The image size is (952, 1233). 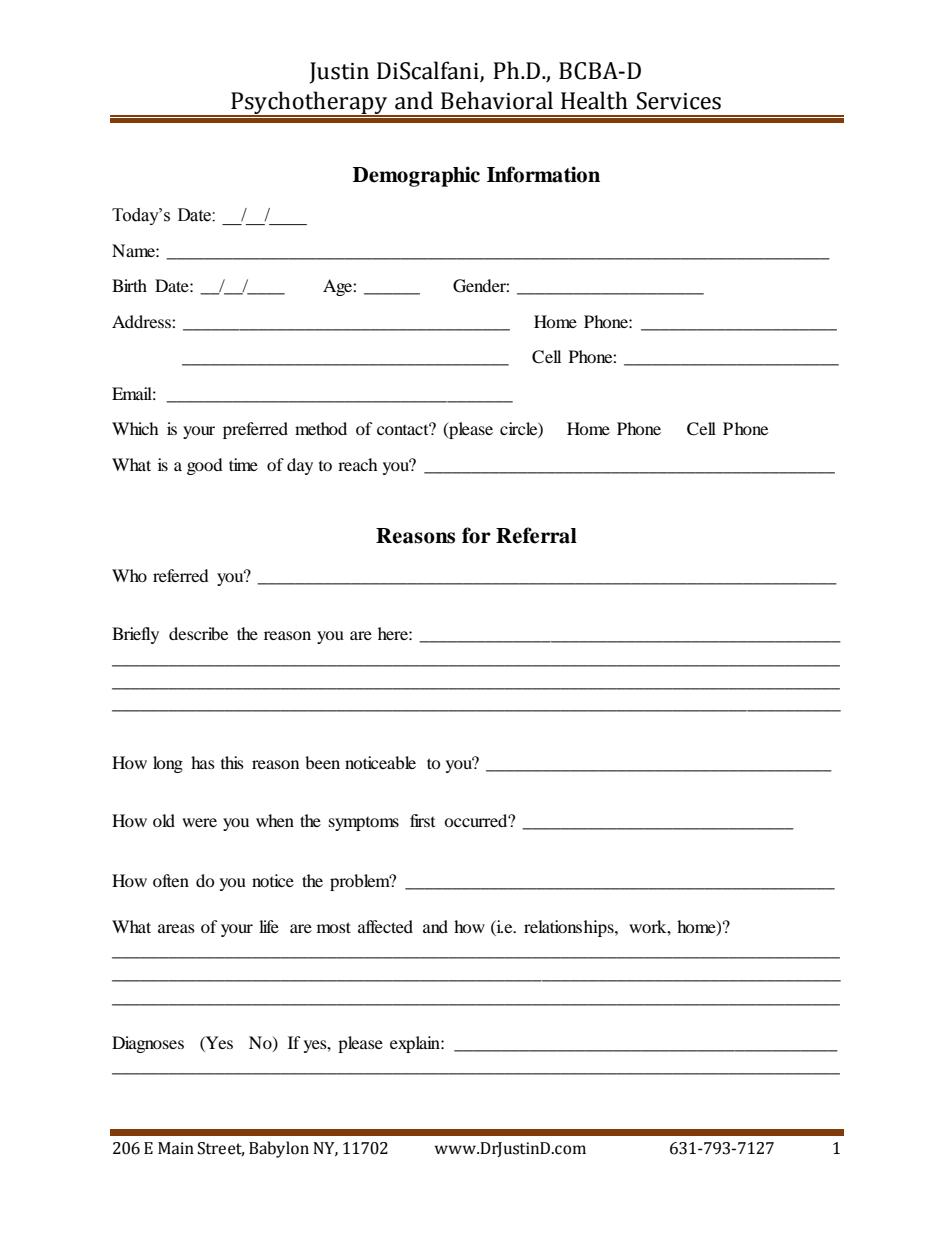 I want to click on has, so click(x=203, y=762).
